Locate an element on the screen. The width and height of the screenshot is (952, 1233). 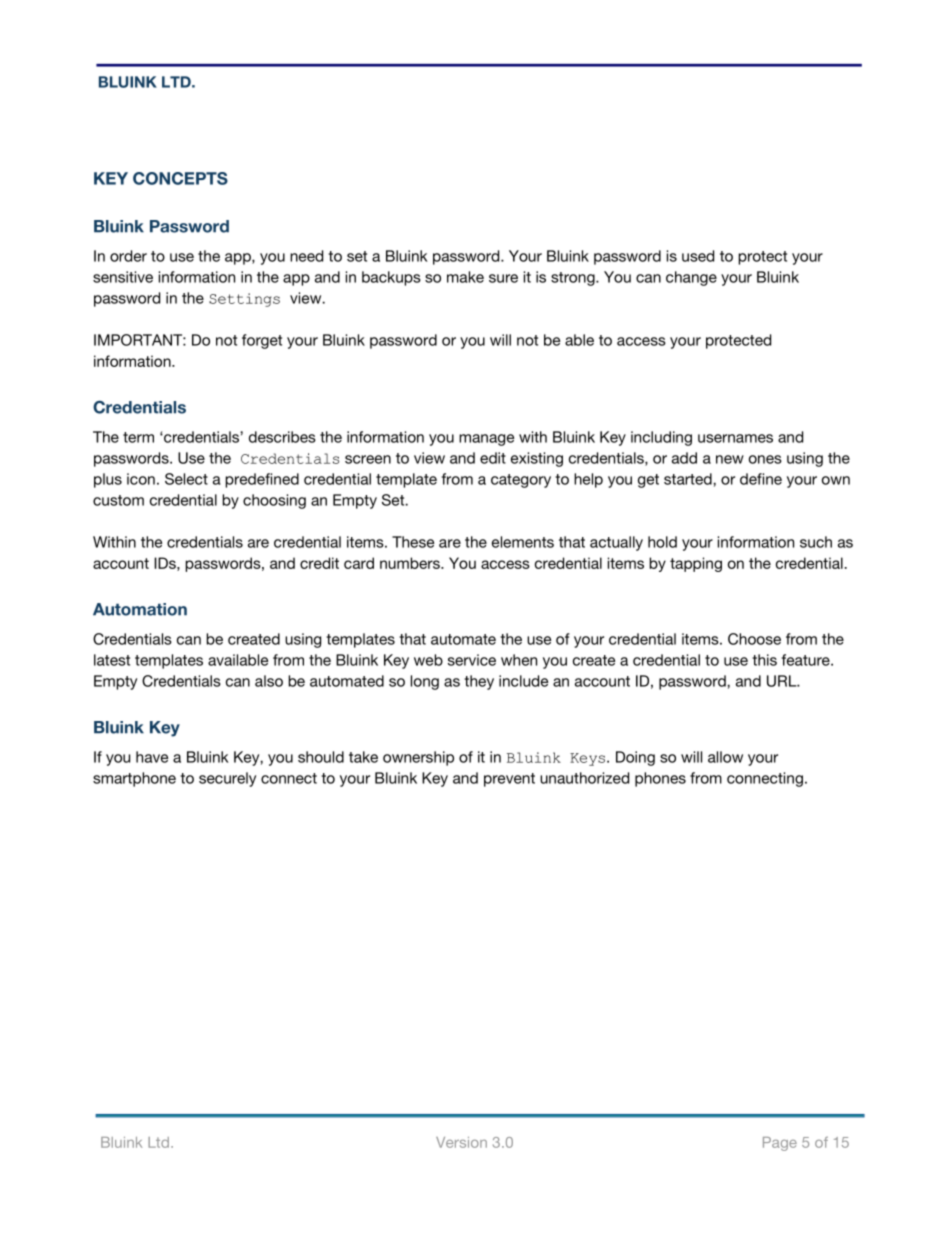
started is located at coordinates (689, 479).
